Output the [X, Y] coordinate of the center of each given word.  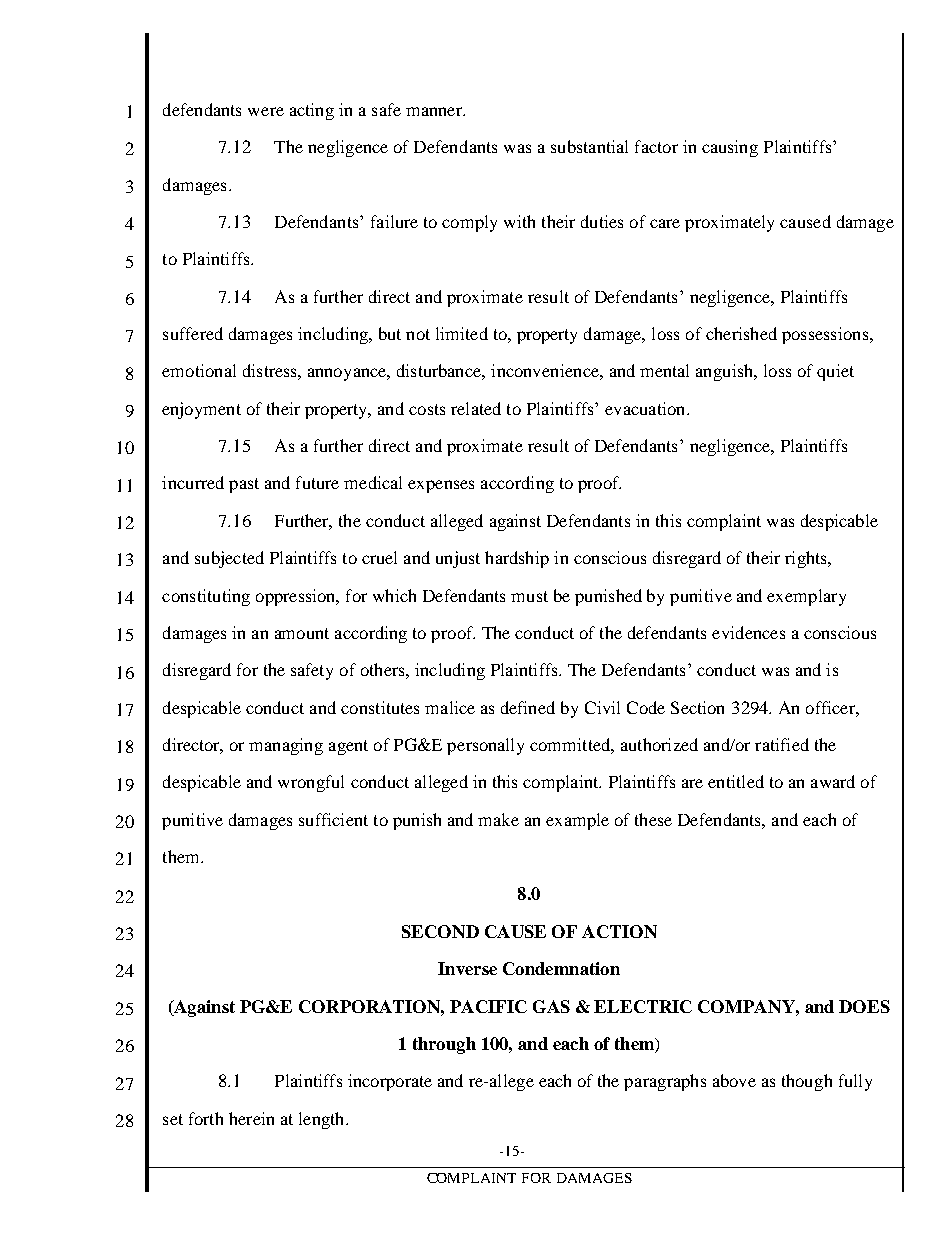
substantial [589, 146]
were [266, 111]
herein [251, 1118]
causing [730, 148]
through [444, 1045]
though [807, 1082]
